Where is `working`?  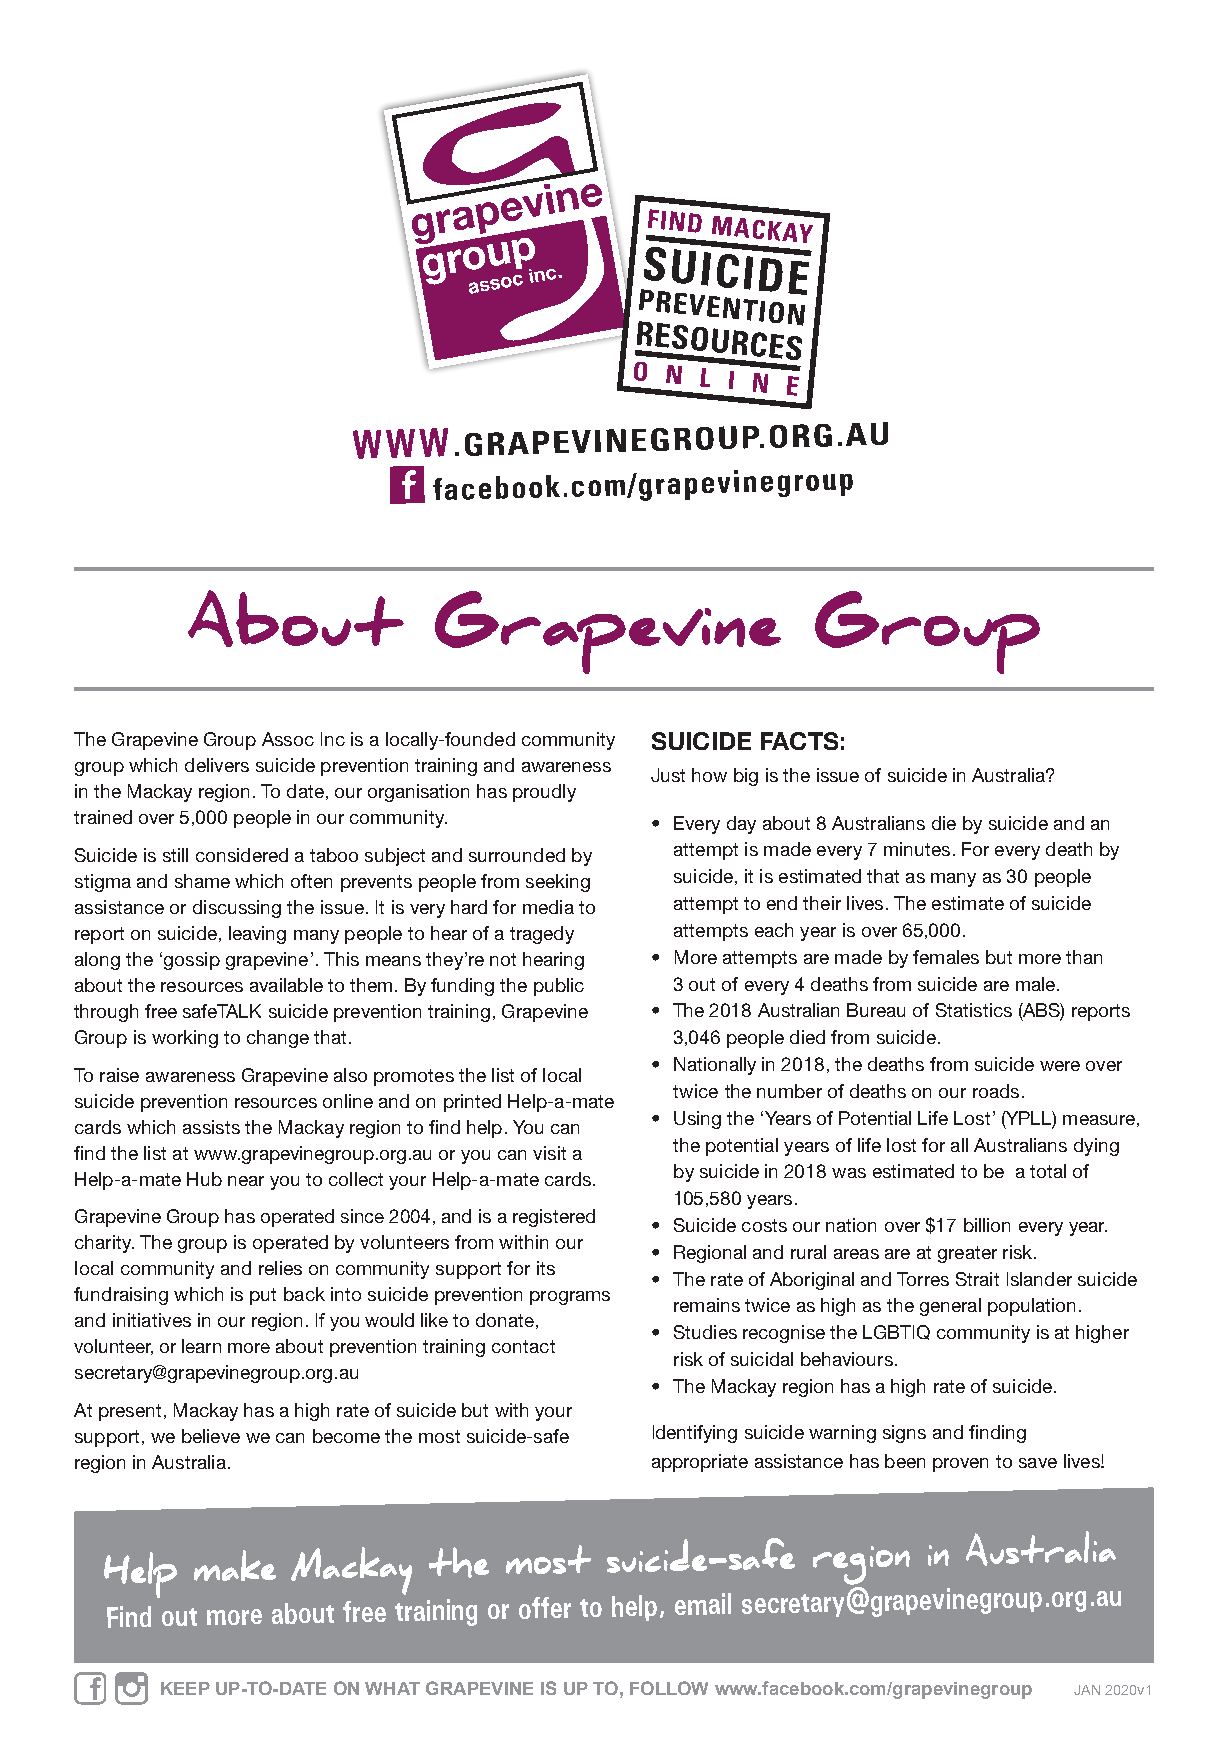
working is located at coordinates (185, 1039).
